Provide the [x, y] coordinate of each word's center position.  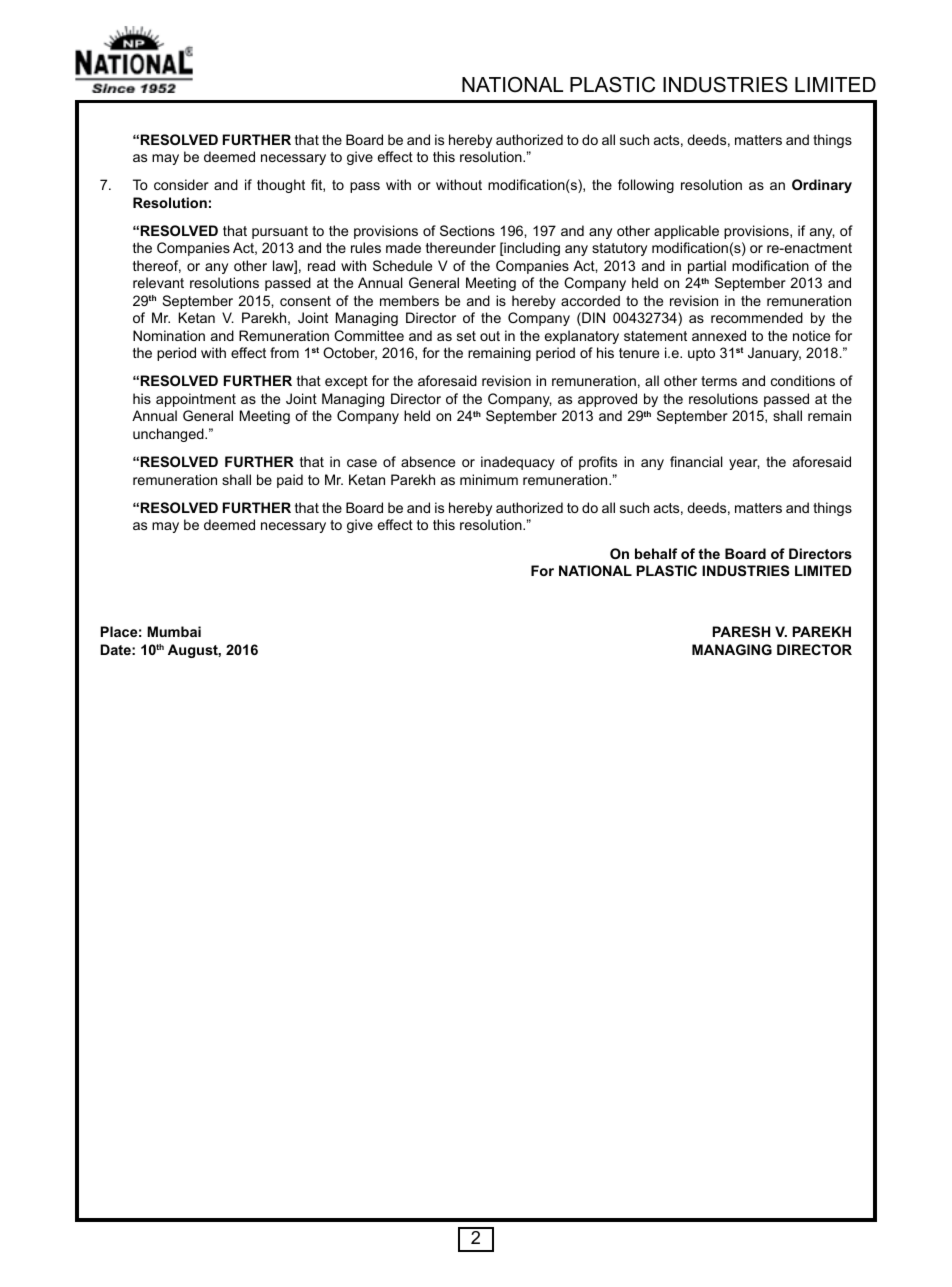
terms [719, 381]
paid [290, 481]
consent [305, 301]
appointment [196, 400]
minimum [489, 479]
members [409, 300]
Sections [467, 230]
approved [607, 400]
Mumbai [174, 631]
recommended [757, 317]
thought [281, 186]
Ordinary [822, 186]
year [744, 464]
